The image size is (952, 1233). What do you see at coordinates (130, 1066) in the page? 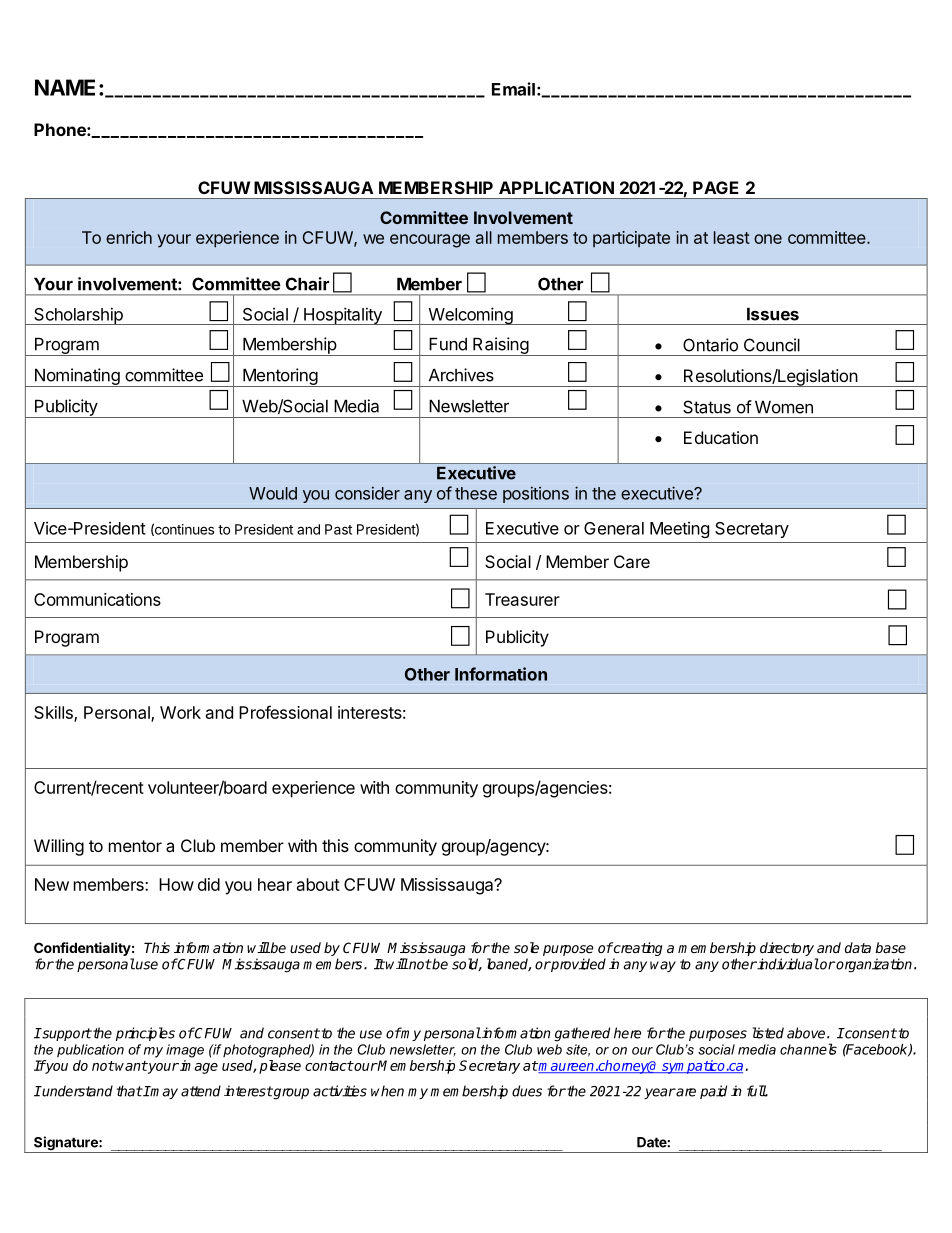
I see `want` at bounding box center [130, 1066].
